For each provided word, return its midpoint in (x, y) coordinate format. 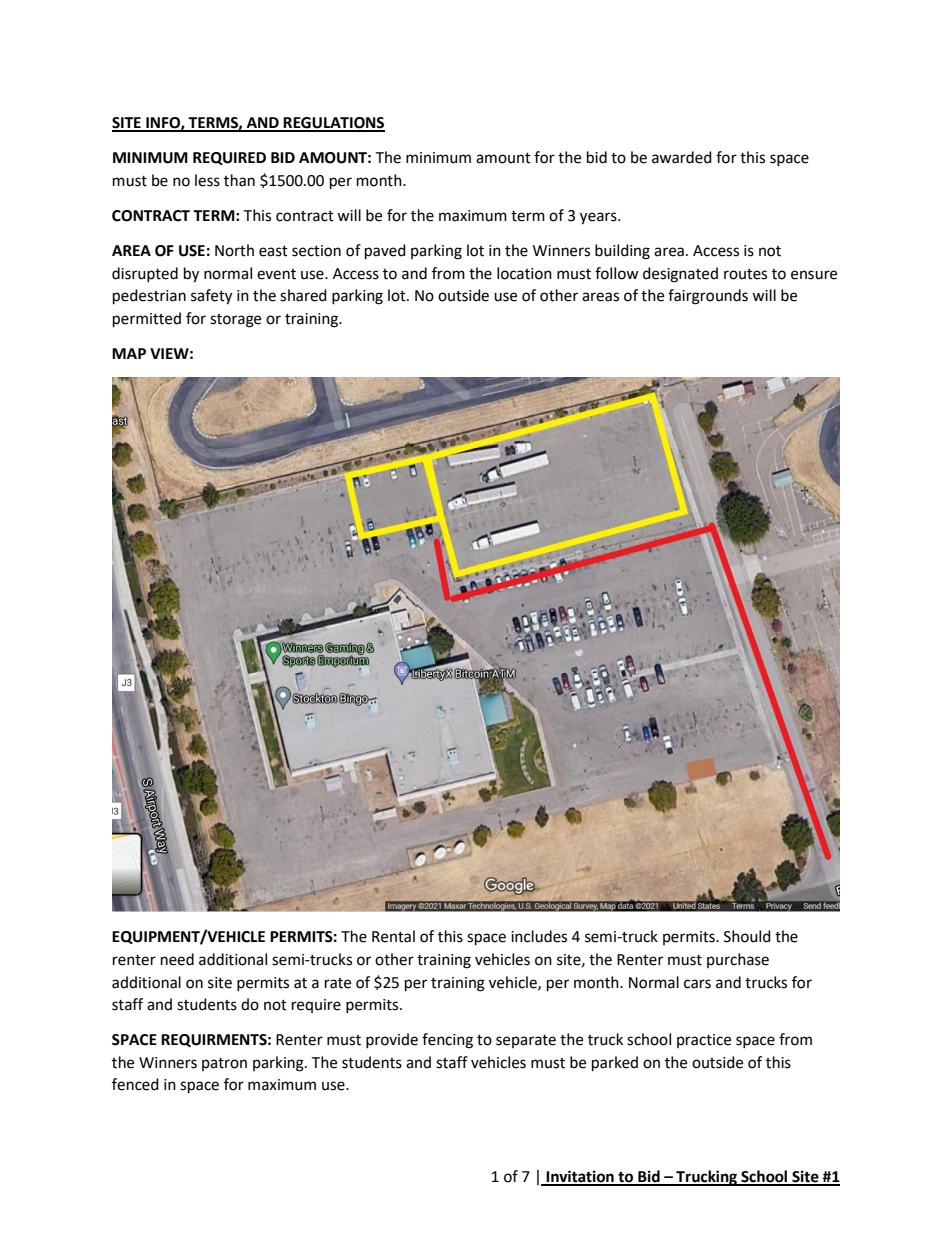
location (524, 273)
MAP (129, 353)
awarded (682, 157)
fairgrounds (708, 297)
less (207, 180)
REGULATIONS (333, 124)
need (177, 959)
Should (747, 936)
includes (539, 936)
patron (224, 1064)
